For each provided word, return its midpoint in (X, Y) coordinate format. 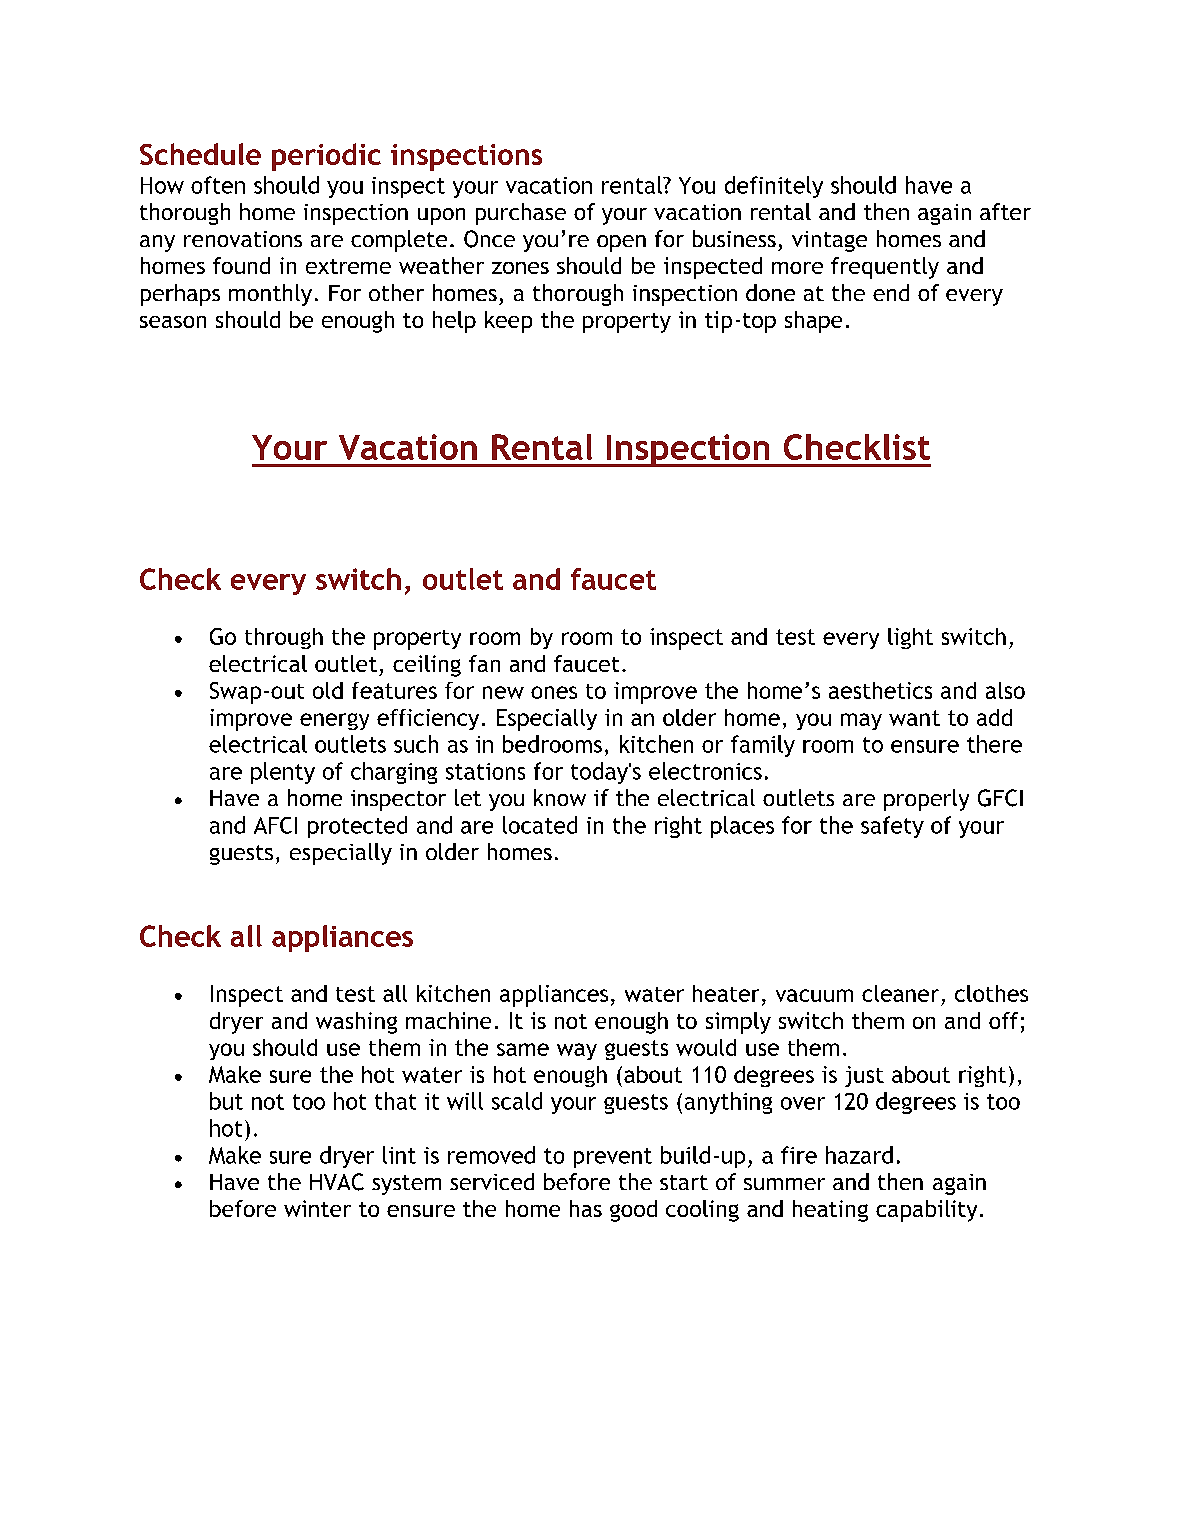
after (1005, 211)
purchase (521, 214)
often (218, 185)
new (503, 692)
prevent (613, 1158)
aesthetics (880, 690)
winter (317, 1208)
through (284, 638)
